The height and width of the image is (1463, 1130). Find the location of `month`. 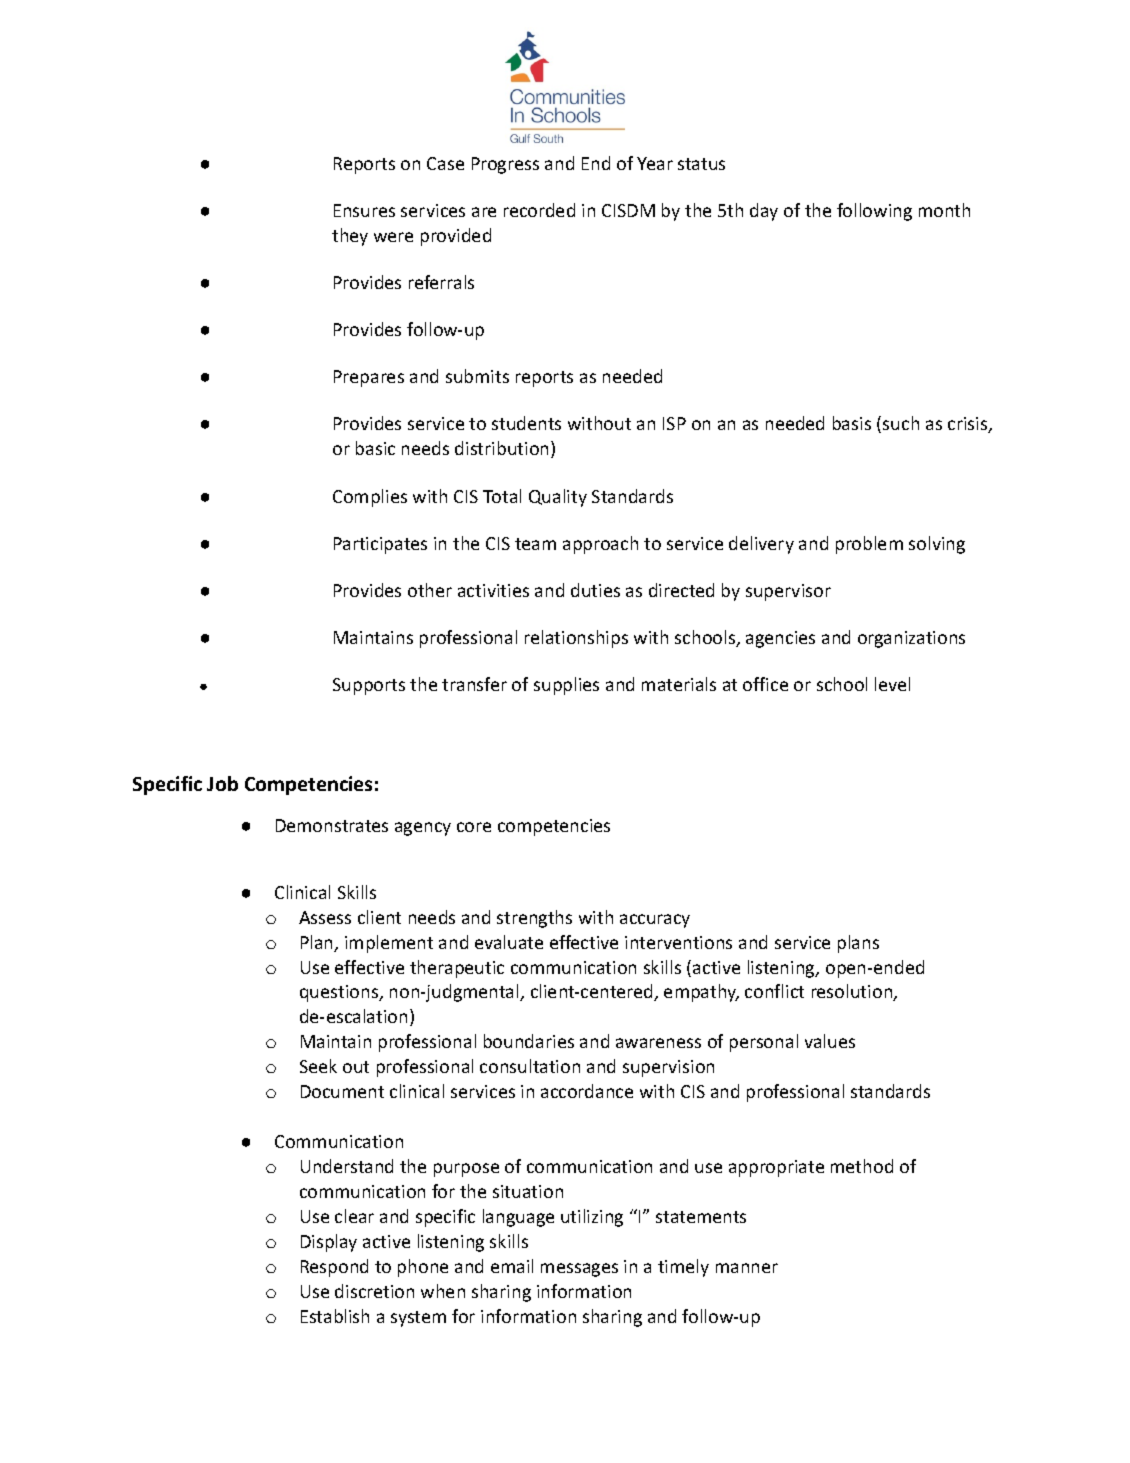

month is located at coordinates (944, 210).
